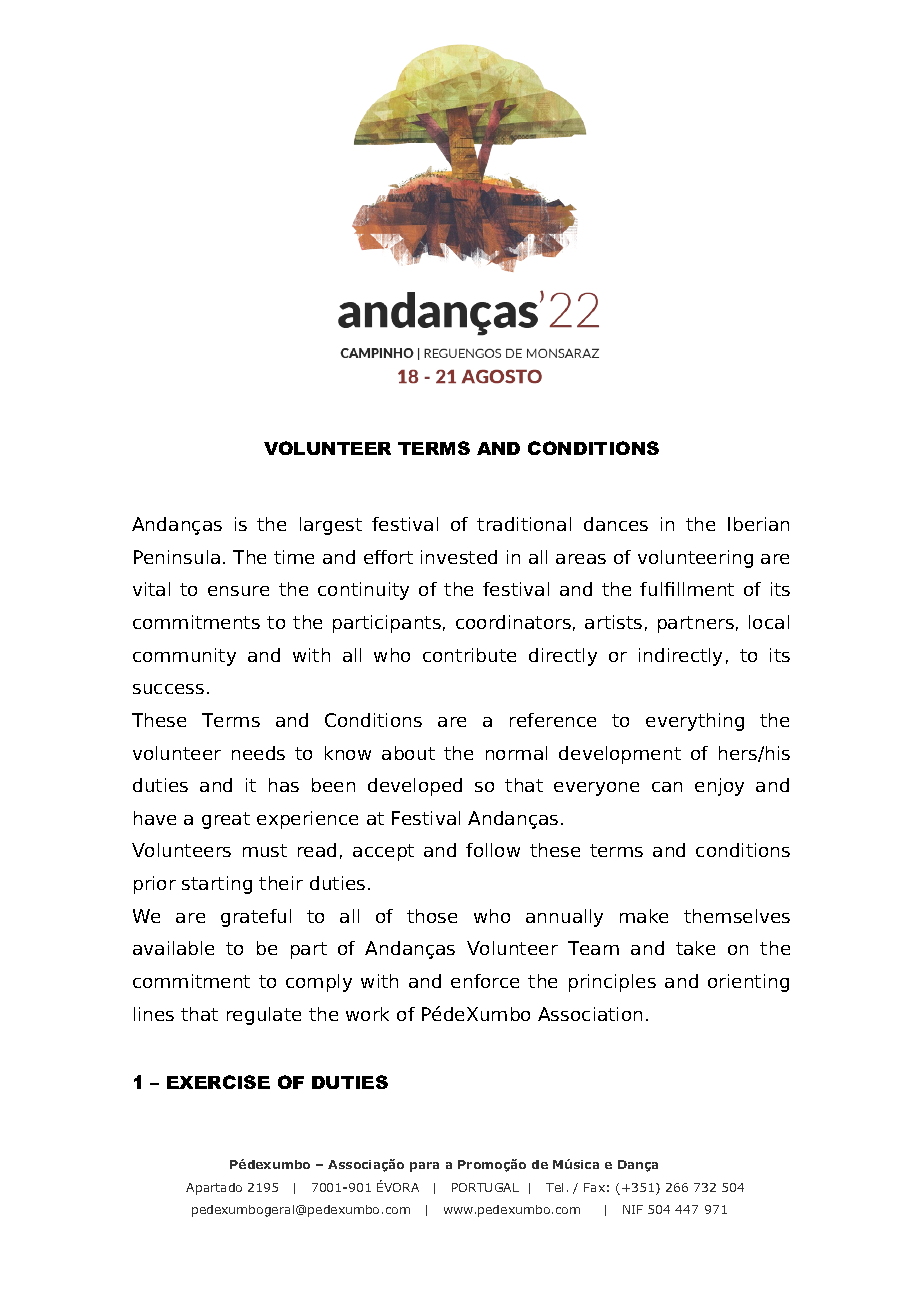 Image resolution: width=924 pixels, height=1308 pixels. Describe the element at coordinates (633, 1209) in the screenshot. I see `NIF` at that location.
